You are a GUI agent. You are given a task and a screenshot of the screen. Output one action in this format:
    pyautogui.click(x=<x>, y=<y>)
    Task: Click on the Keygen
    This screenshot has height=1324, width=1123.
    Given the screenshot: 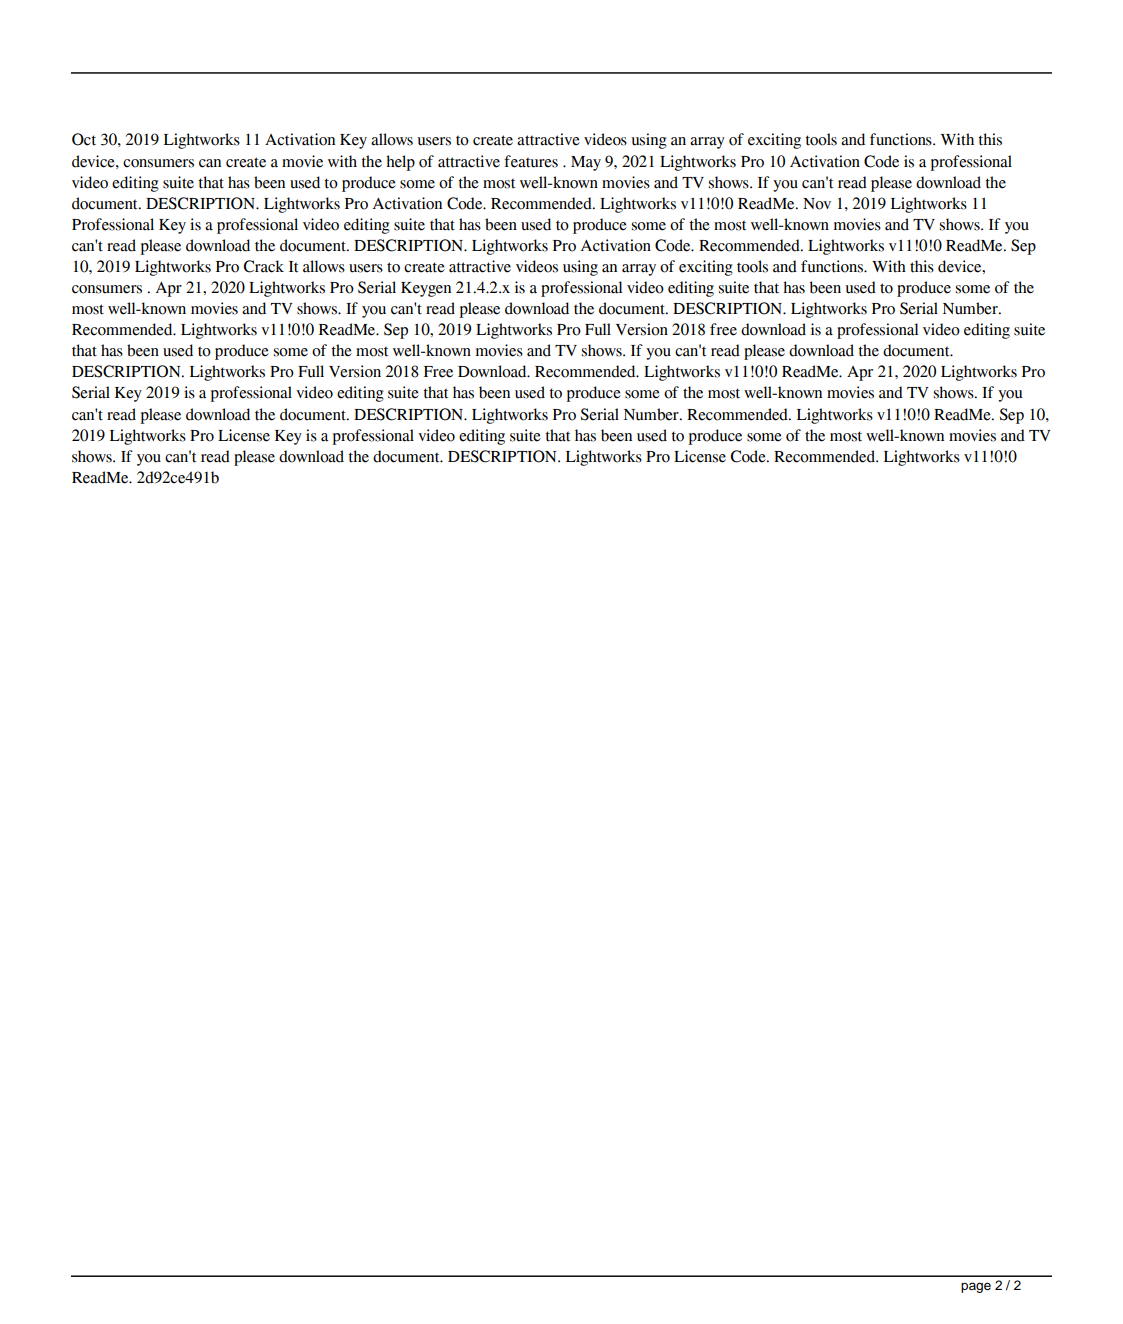 What is the action you would take?
    pyautogui.click(x=426, y=289)
